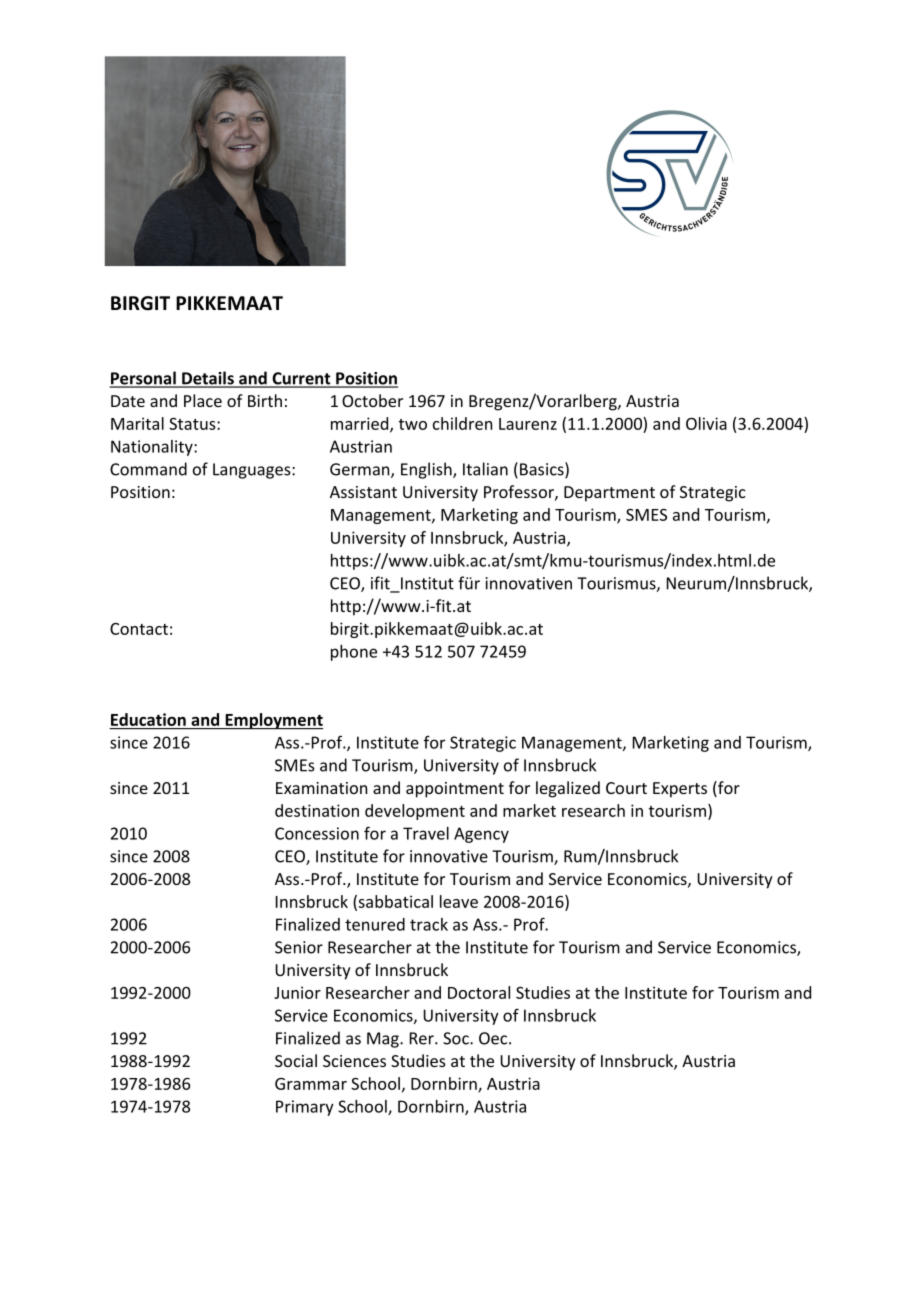 This image has height=1308, width=924. Describe the element at coordinates (299, 947) in the image. I see `Senior` at that location.
